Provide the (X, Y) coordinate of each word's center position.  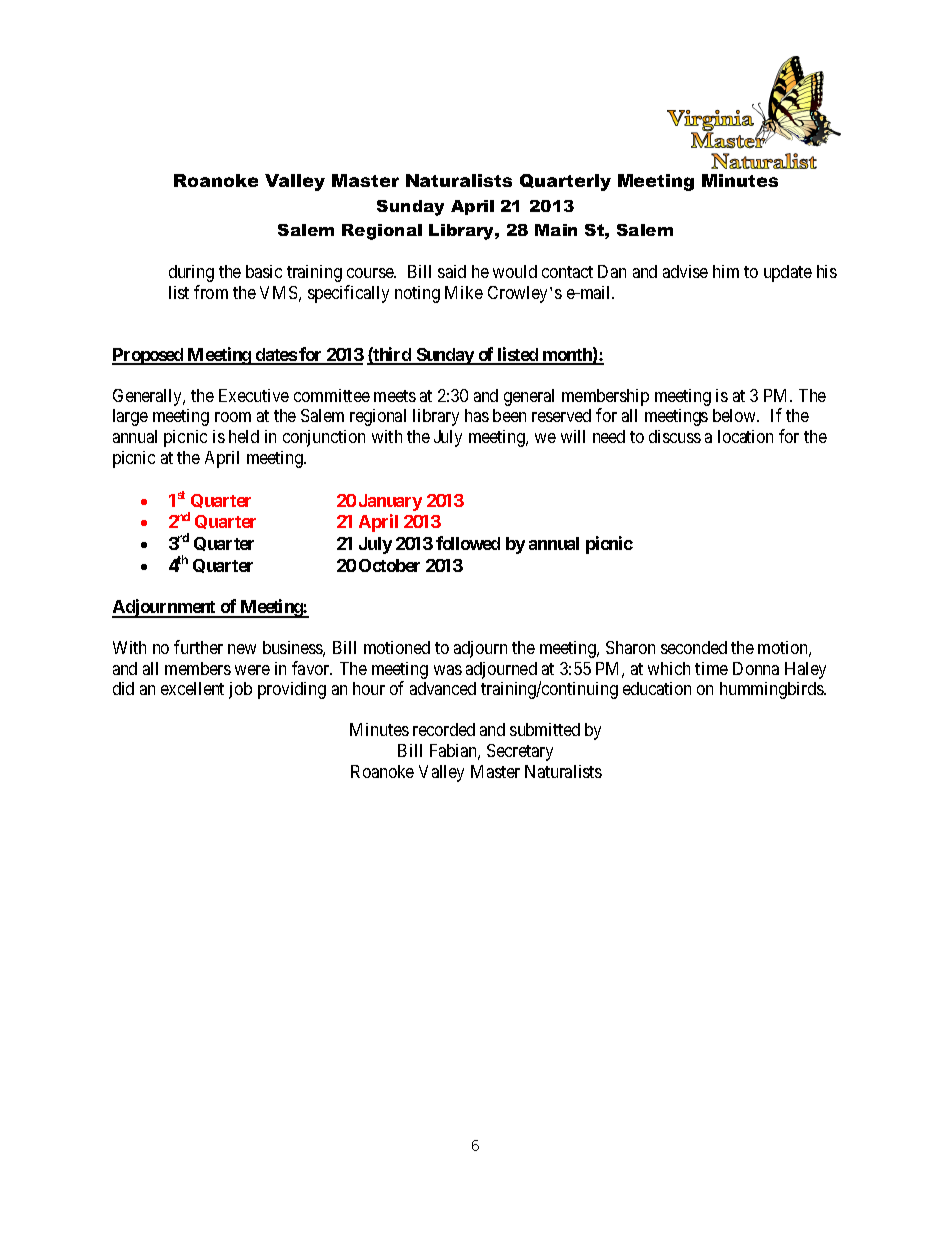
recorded (444, 729)
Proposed (149, 356)
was (448, 670)
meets (395, 396)
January (390, 502)
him (726, 271)
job (240, 690)
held (244, 436)
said (452, 271)
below (735, 415)
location (745, 436)
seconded (694, 647)
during (191, 273)
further (198, 647)
